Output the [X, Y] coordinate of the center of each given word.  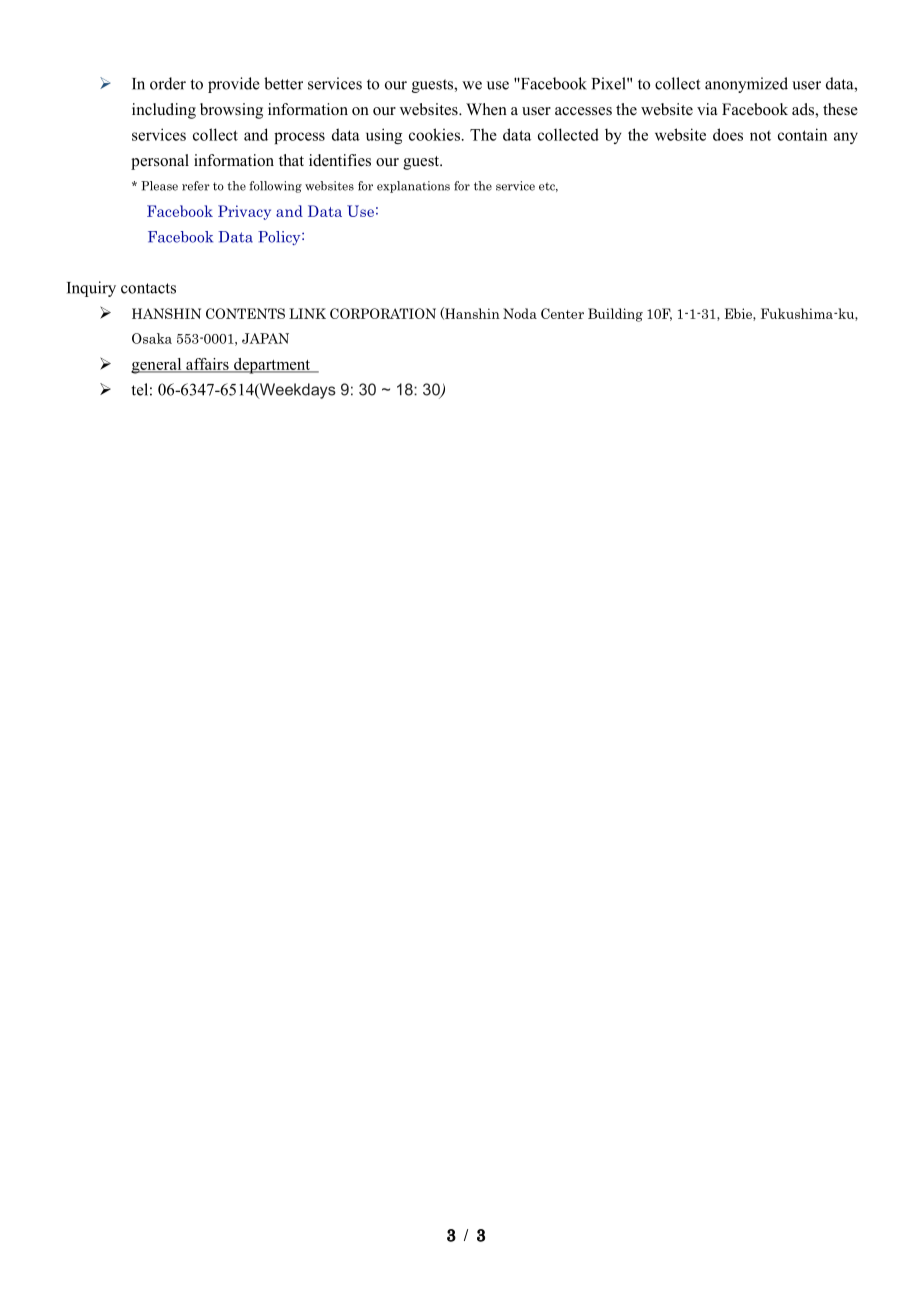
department [272, 366]
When [486, 109]
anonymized [746, 85]
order [168, 83]
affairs [207, 365]
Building [615, 315]
